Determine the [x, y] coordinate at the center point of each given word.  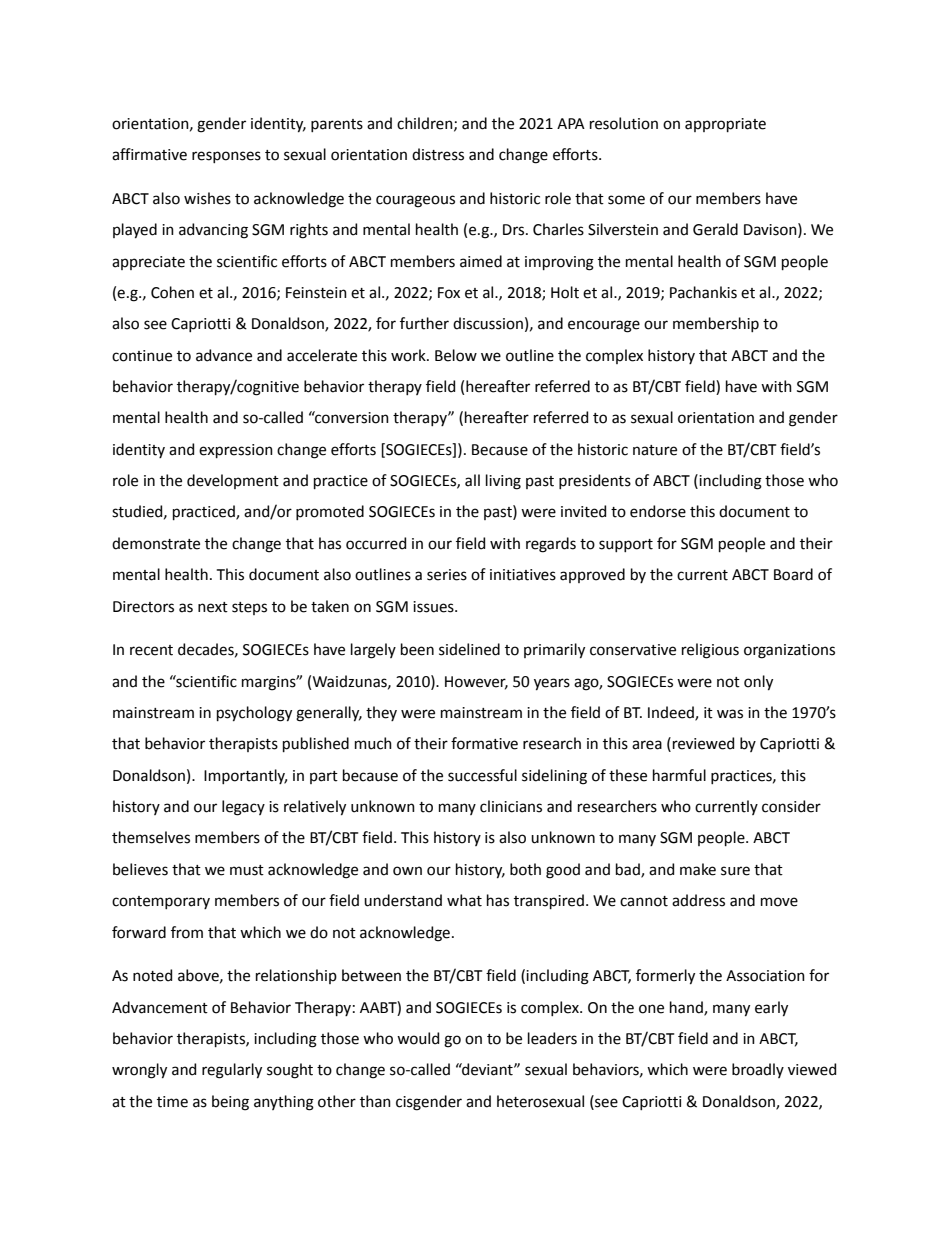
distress [438, 154]
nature [655, 450]
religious [710, 651]
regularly [232, 1071]
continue [142, 356]
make [698, 869]
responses [226, 157]
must [247, 870]
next [213, 607]
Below [456, 355]
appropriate [725, 125]
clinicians [511, 806]
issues [434, 607]
